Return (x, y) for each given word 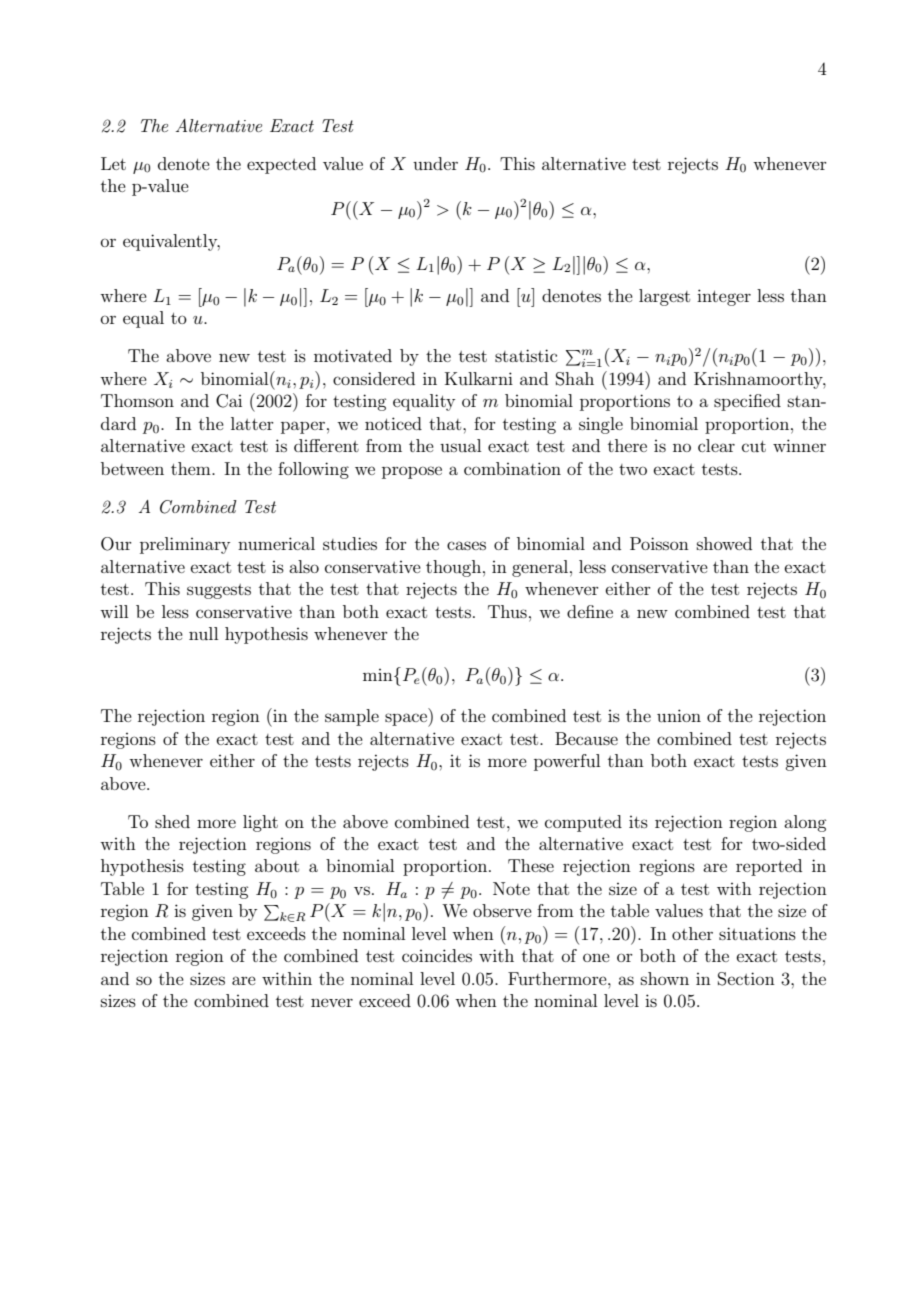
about (277, 865)
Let (113, 163)
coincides (437, 955)
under (435, 163)
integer (724, 297)
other (692, 933)
